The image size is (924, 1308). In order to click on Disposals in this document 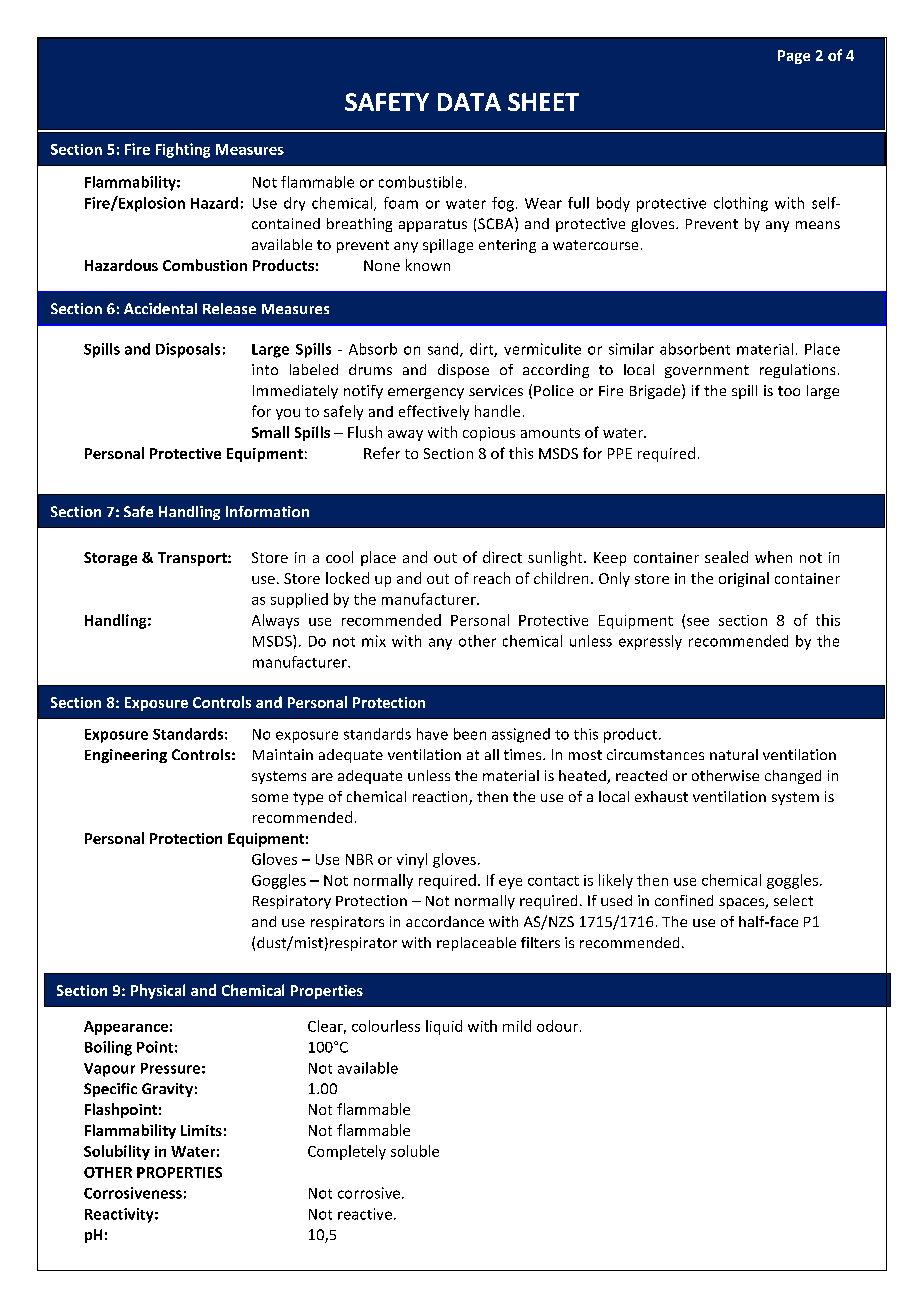, I will do `click(188, 350)`.
